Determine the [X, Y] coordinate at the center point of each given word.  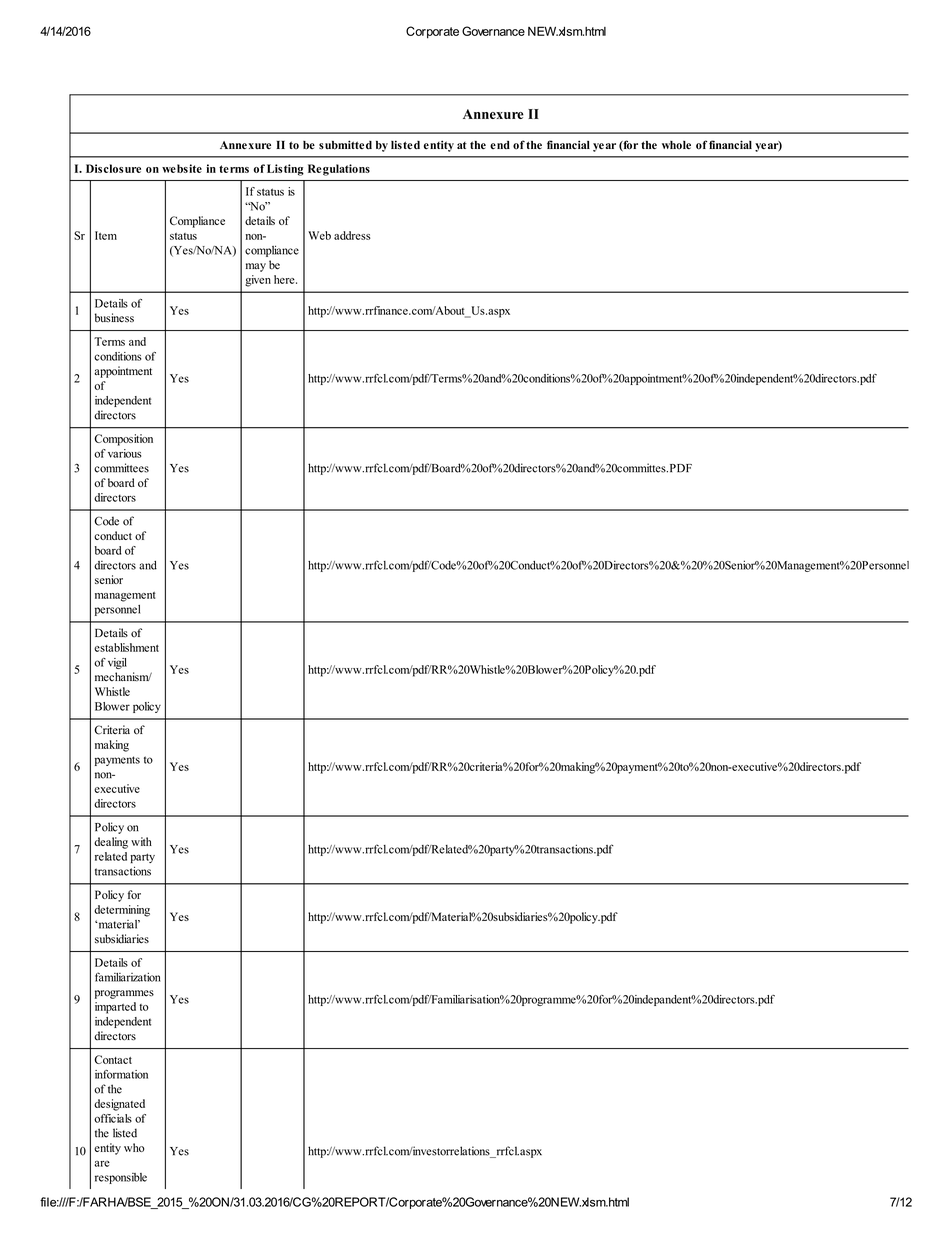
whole [676, 145]
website [182, 168]
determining [122, 911]
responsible [121, 1178]
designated [119, 1105]
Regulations [339, 170]
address [352, 235]
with [141, 841]
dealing [111, 843]
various [125, 453]
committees [121, 468]
